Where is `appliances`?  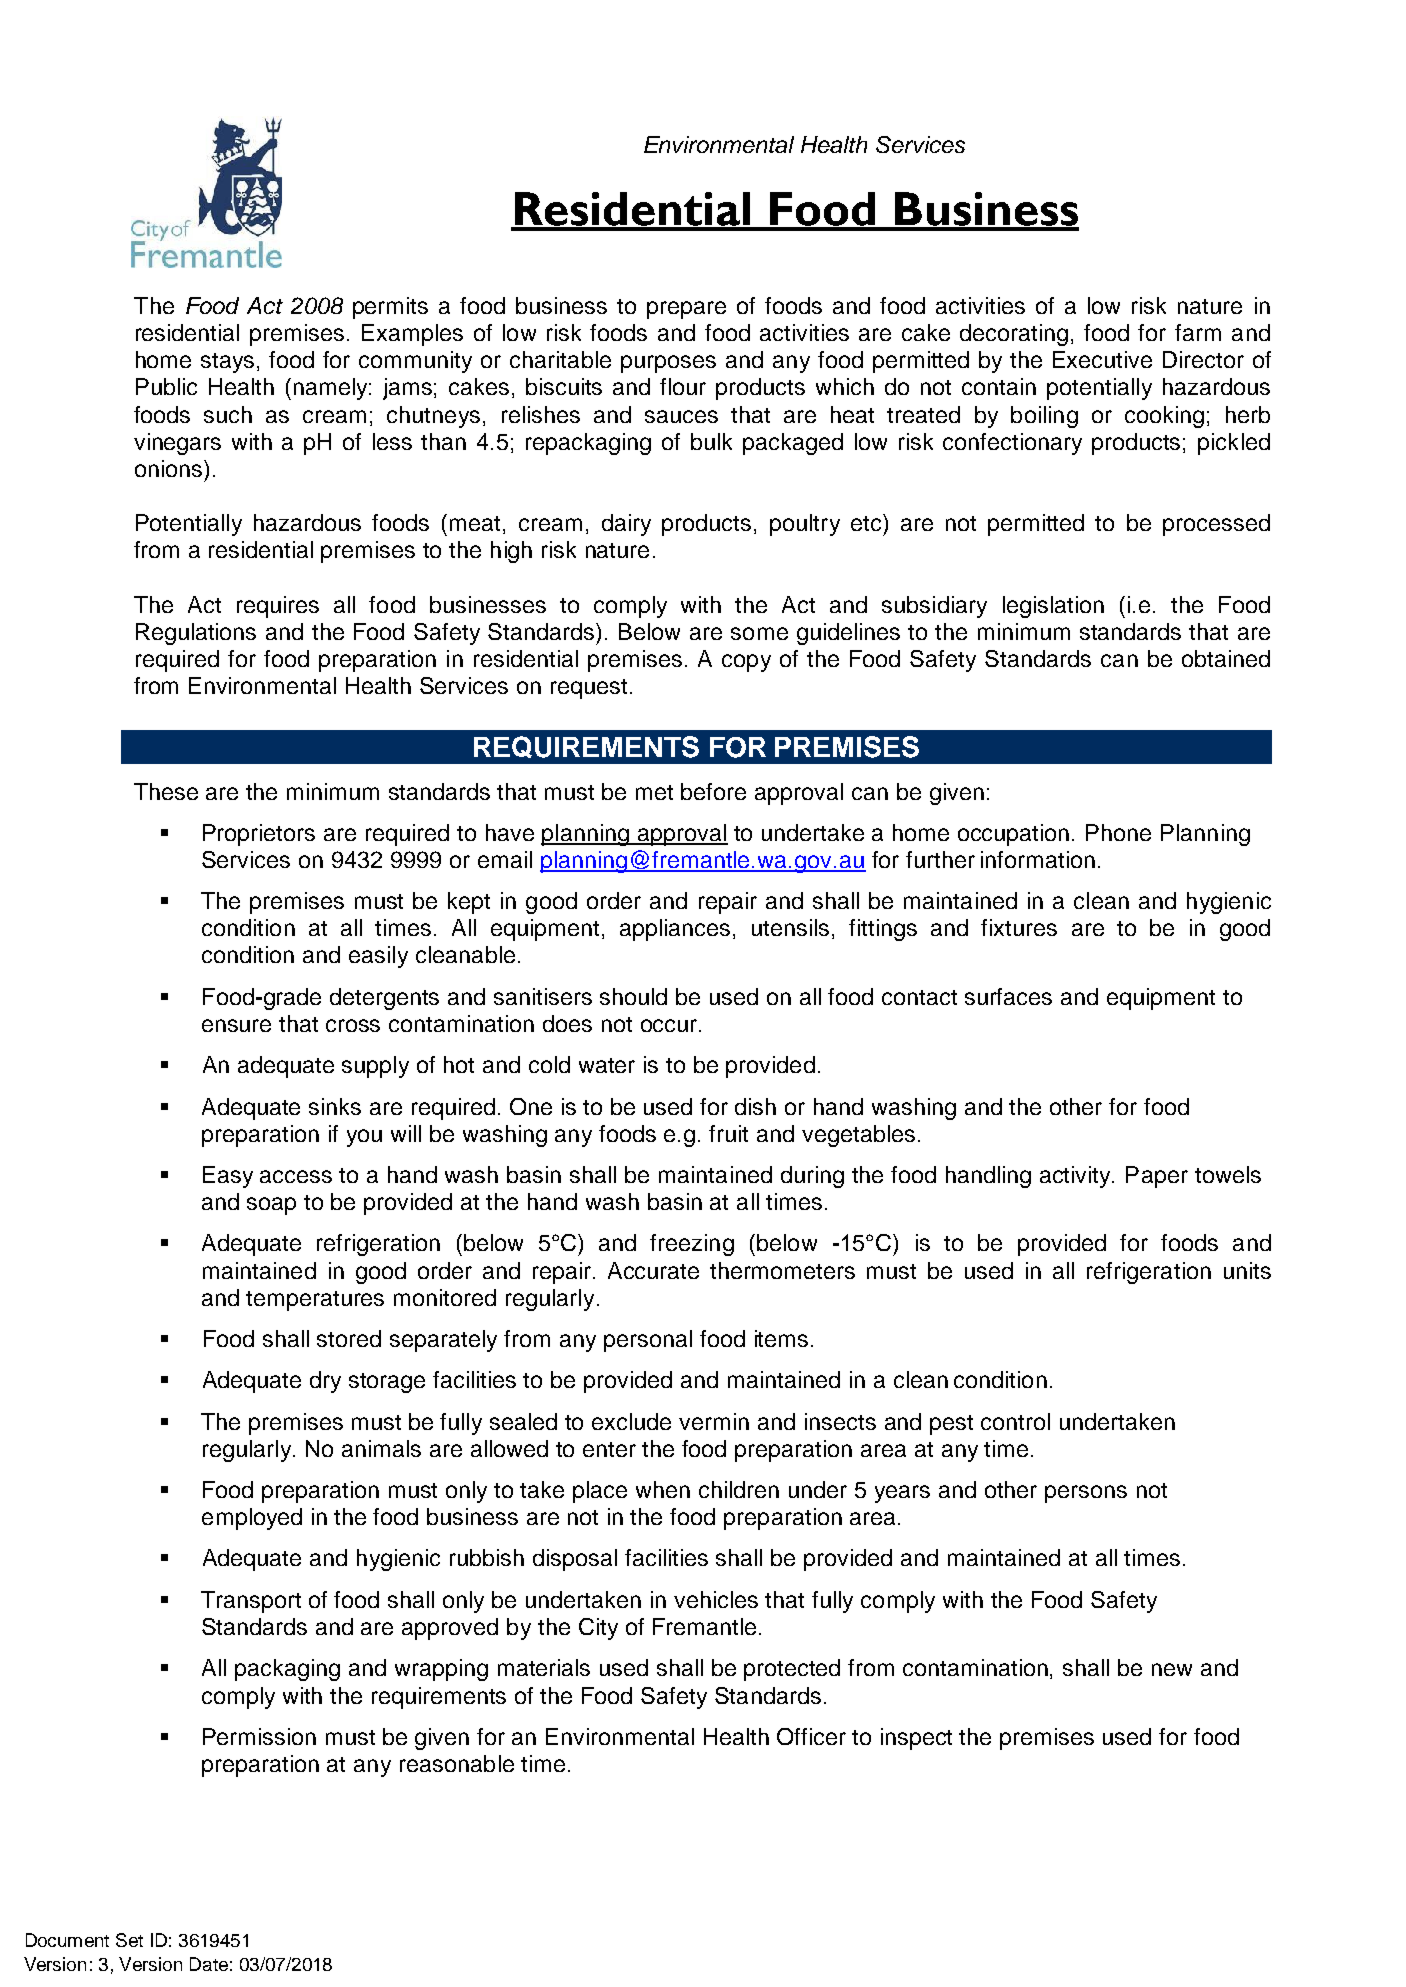
appliances is located at coordinates (677, 930).
